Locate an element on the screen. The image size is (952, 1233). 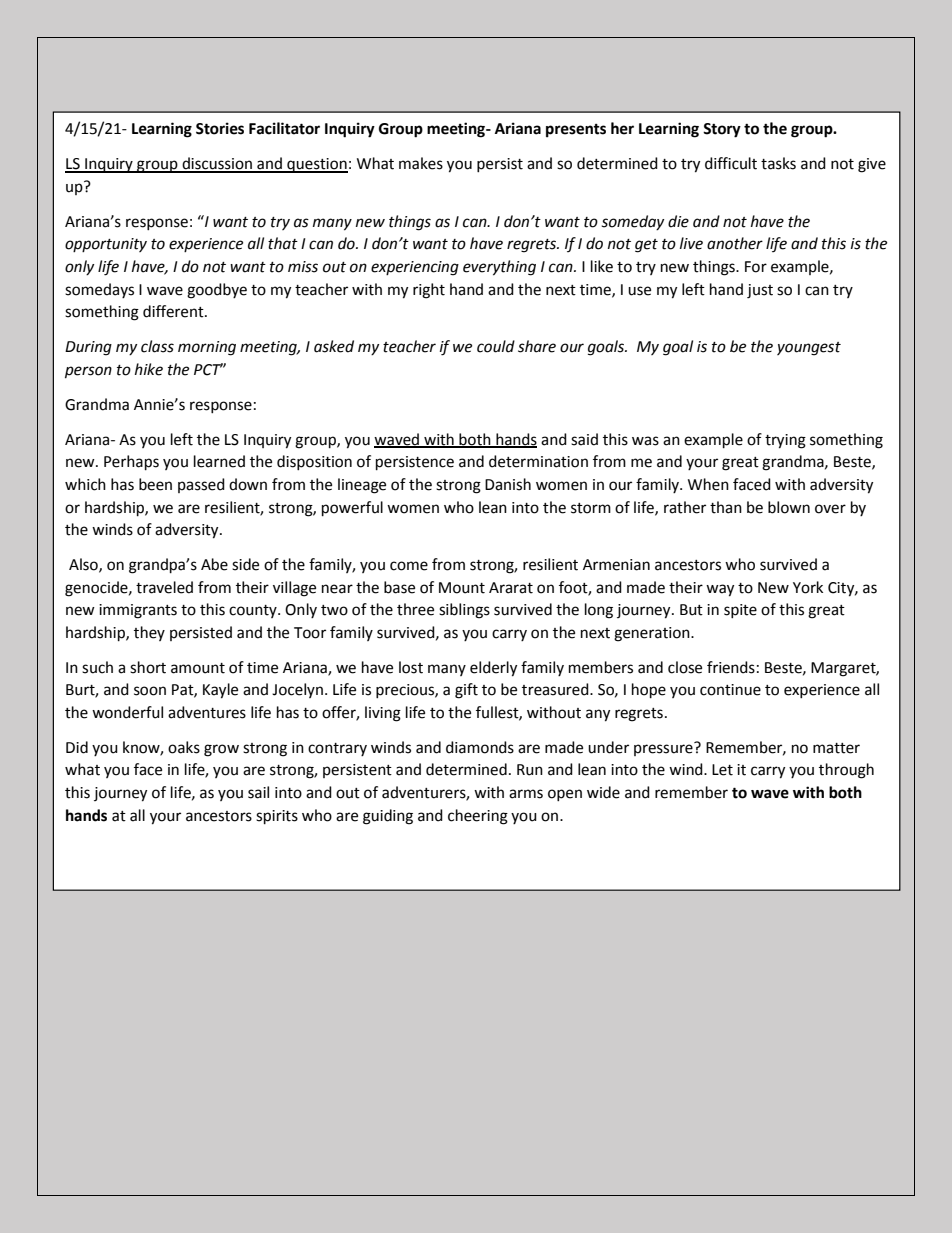
goodbye is located at coordinates (217, 291).
